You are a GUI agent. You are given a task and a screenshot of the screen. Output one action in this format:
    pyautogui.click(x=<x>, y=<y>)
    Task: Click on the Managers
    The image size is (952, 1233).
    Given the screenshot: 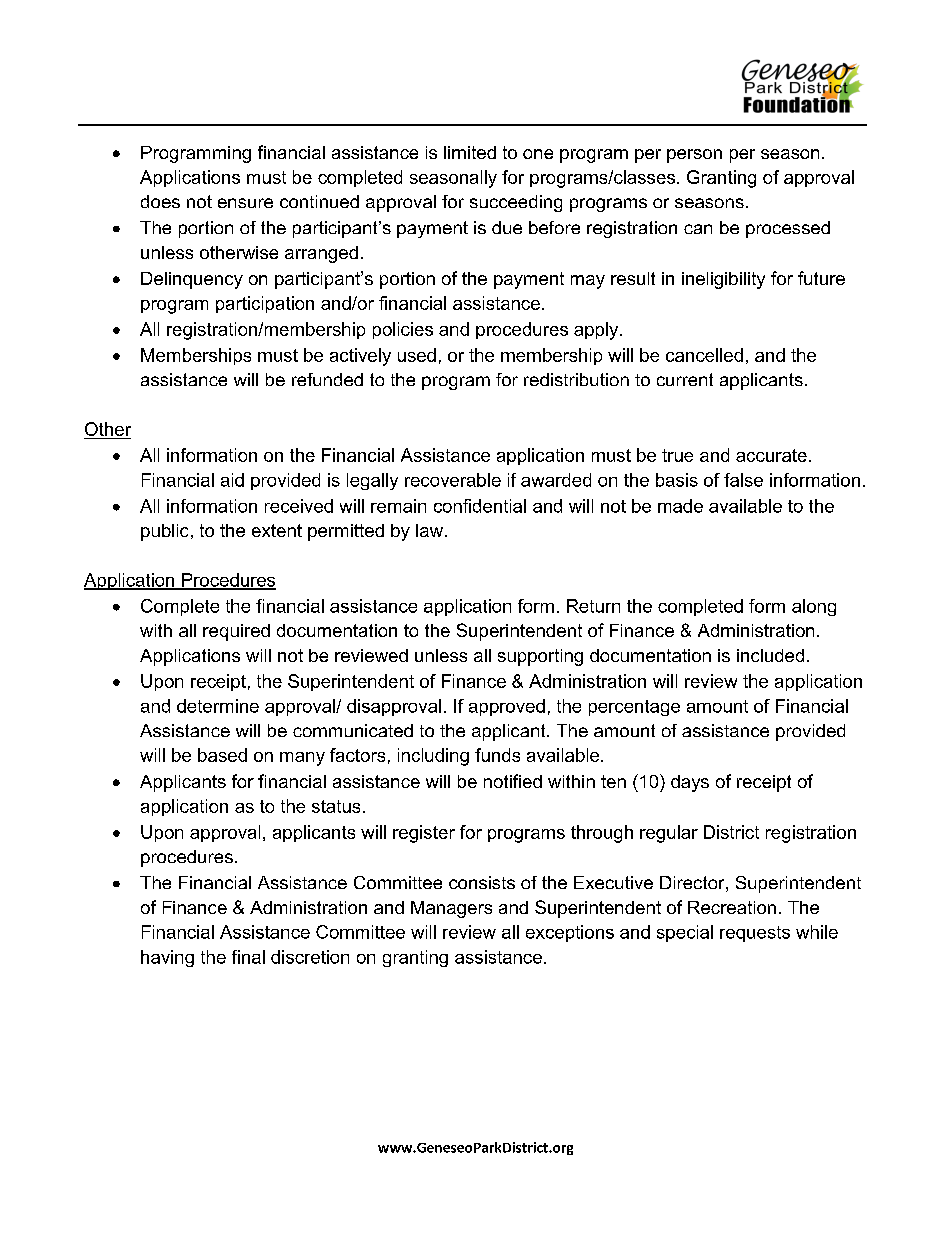 What is the action you would take?
    pyautogui.click(x=451, y=909)
